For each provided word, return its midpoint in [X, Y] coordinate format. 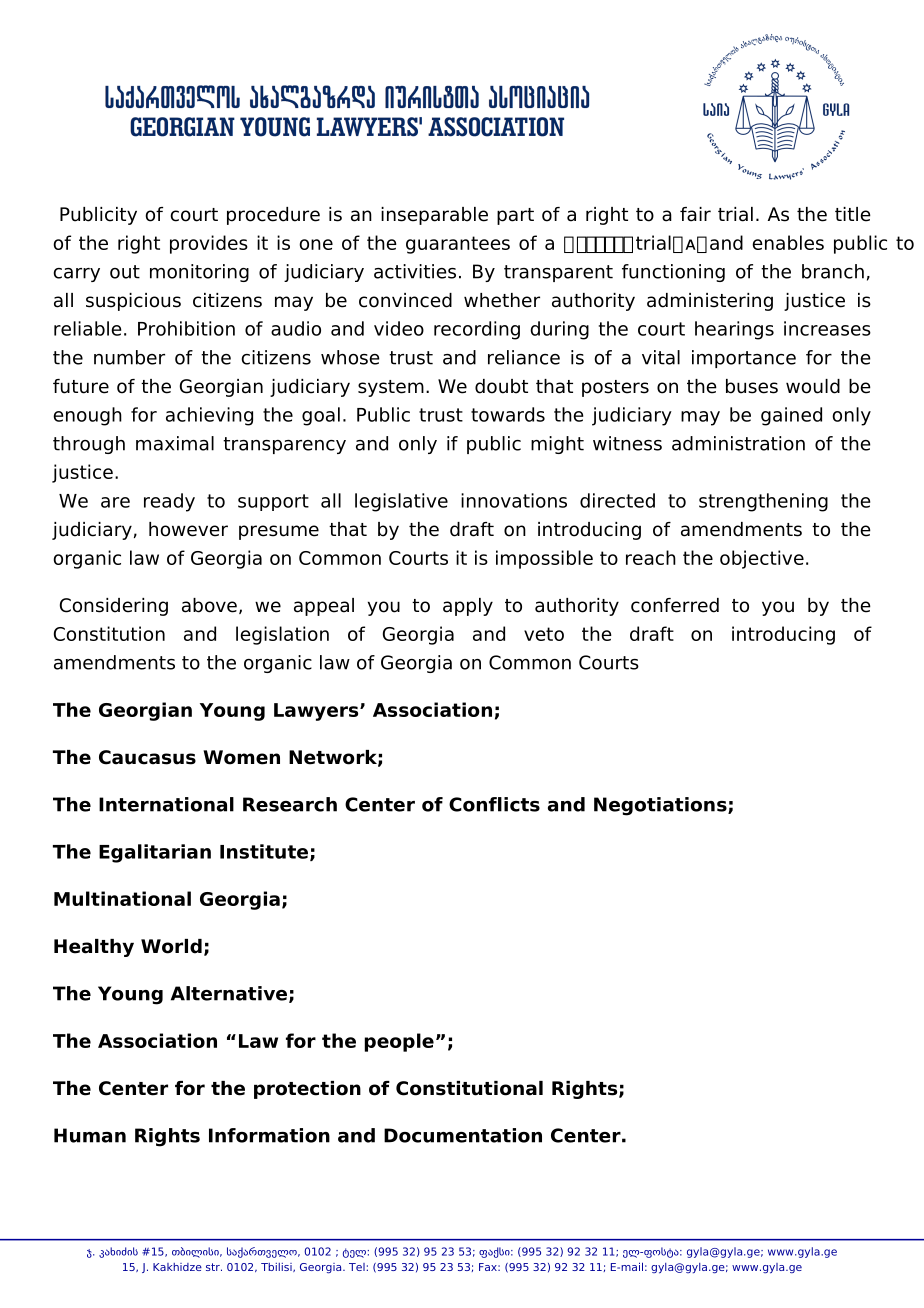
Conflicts [494, 804]
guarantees [458, 245]
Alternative [229, 993]
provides [209, 244]
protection [307, 1090]
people [399, 1042]
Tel [357, 1267]
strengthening [763, 502]
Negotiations [661, 806]
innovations [514, 500]
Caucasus [147, 757]
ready [169, 502]
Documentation [463, 1135]
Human [90, 1135]
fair [695, 214]
